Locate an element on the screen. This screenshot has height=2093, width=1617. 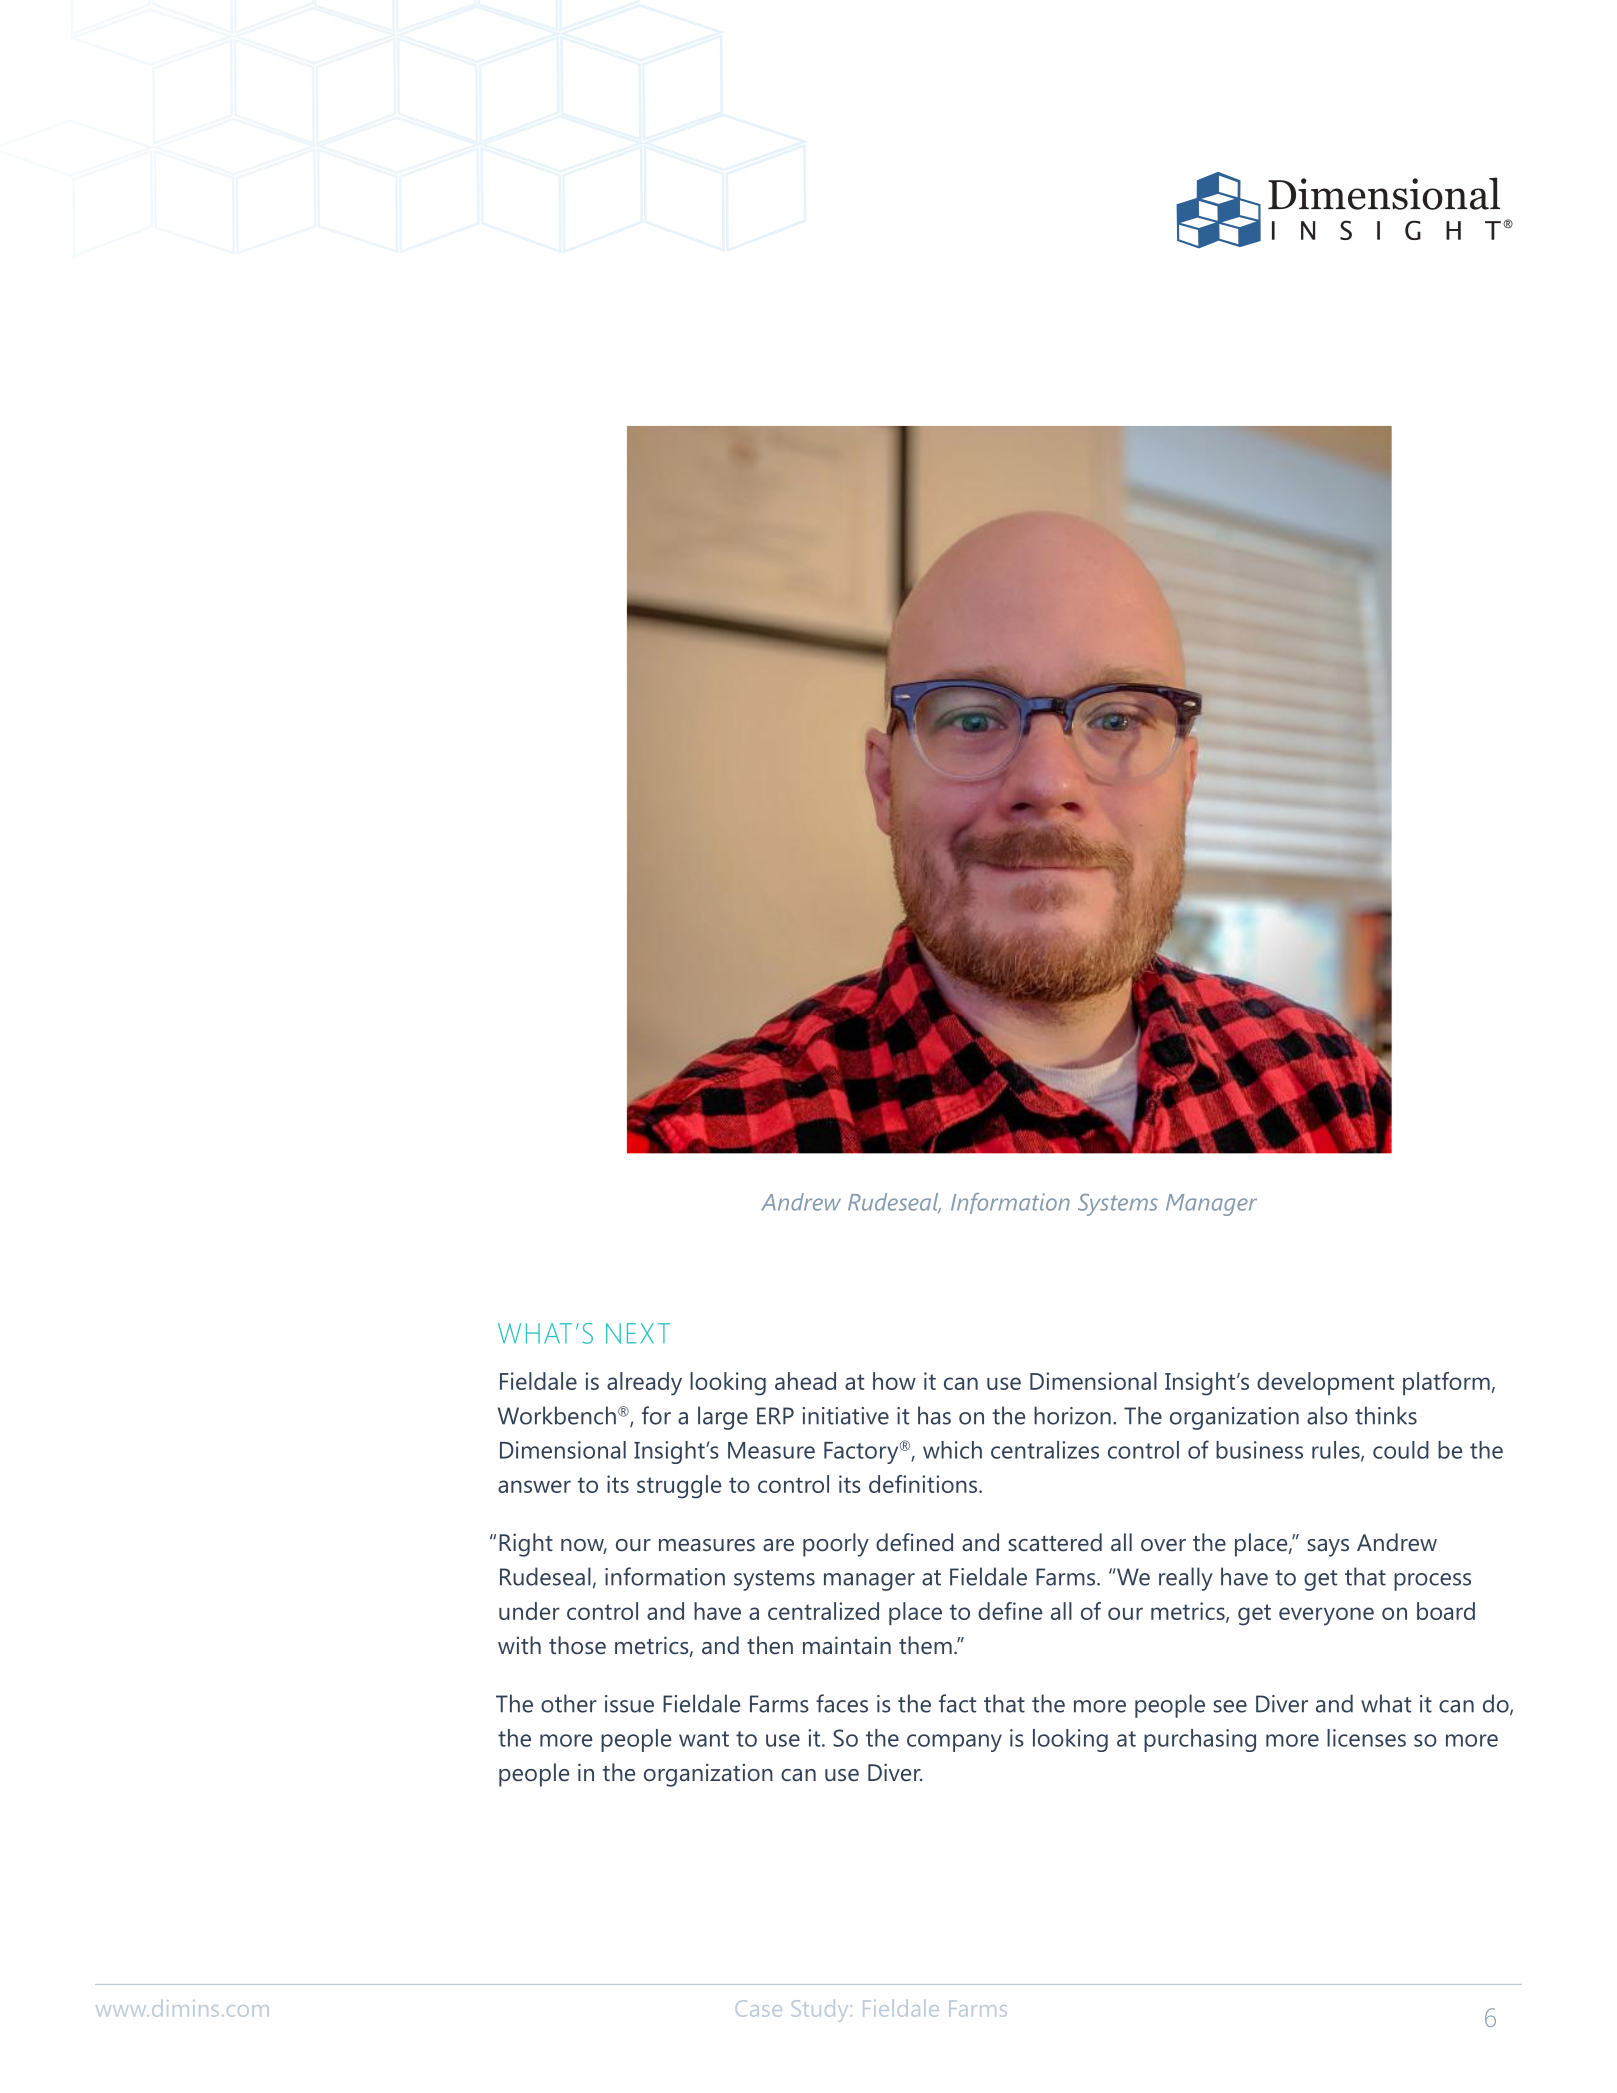
want is located at coordinates (704, 1739).
